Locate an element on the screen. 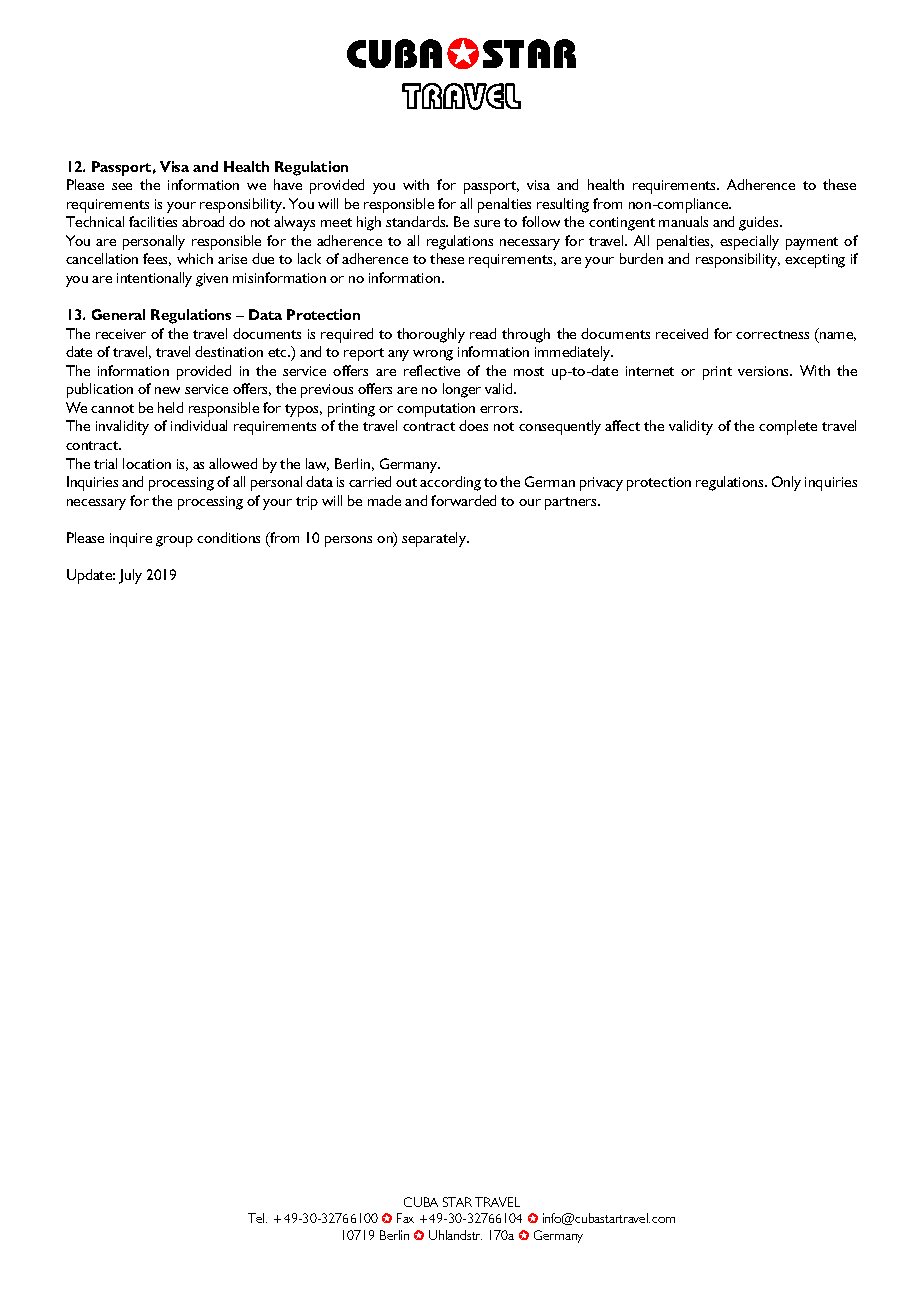 The height and width of the screenshot is (1308, 924). Fax is located at coordinates (405, 1218).
